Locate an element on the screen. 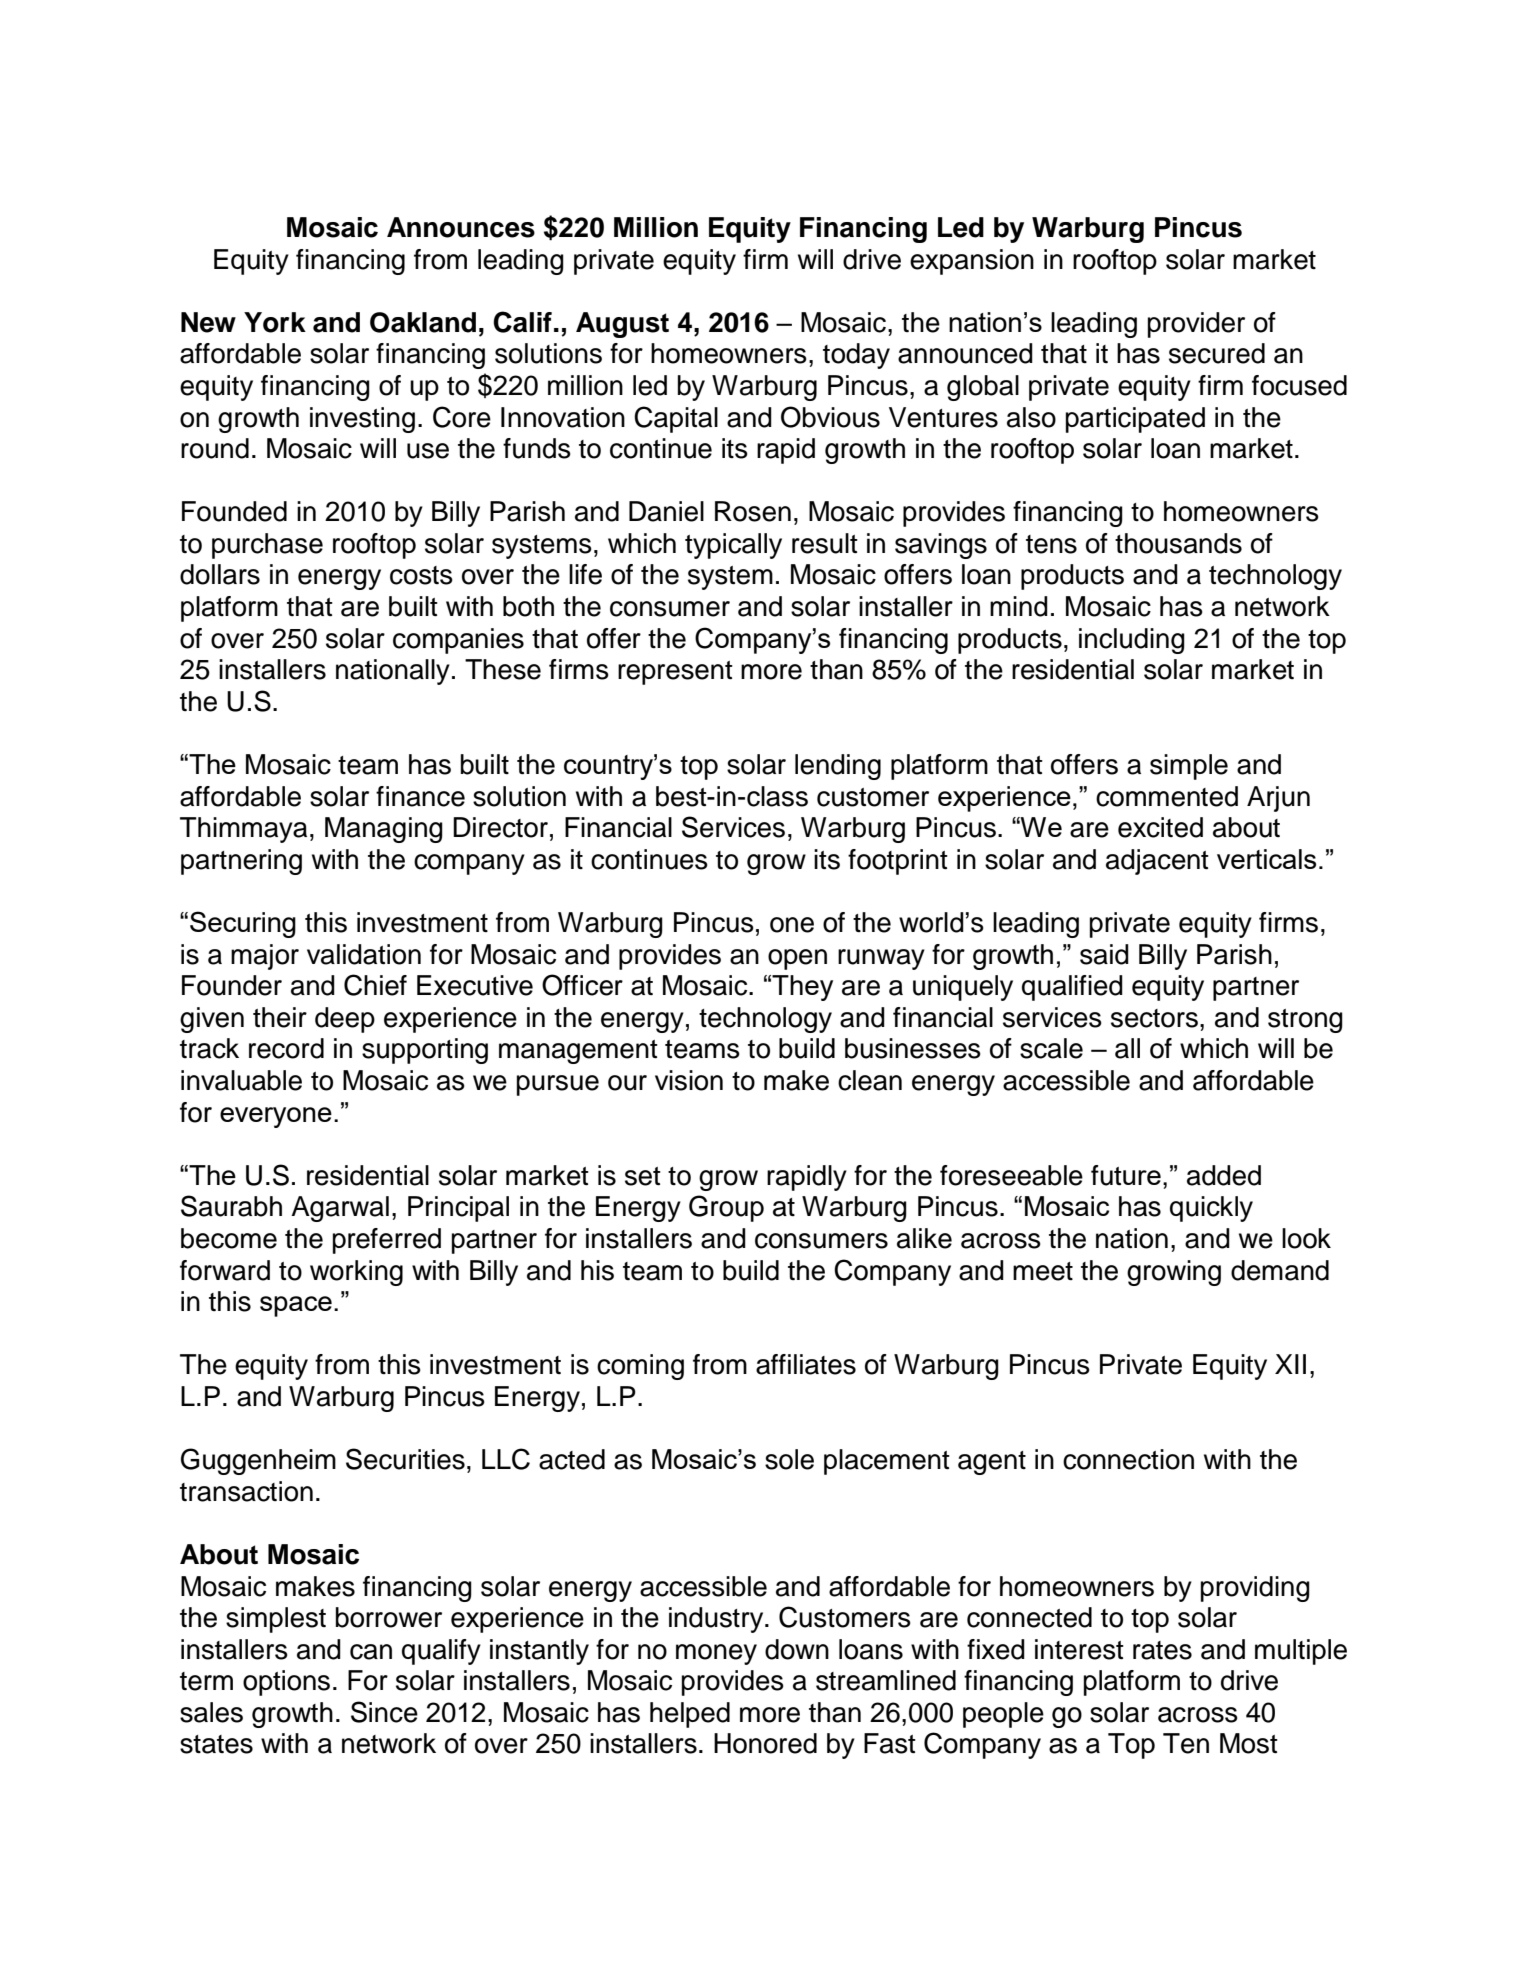 The image size is (1528, 1978). Chief is located at coordinates (375, 985).
